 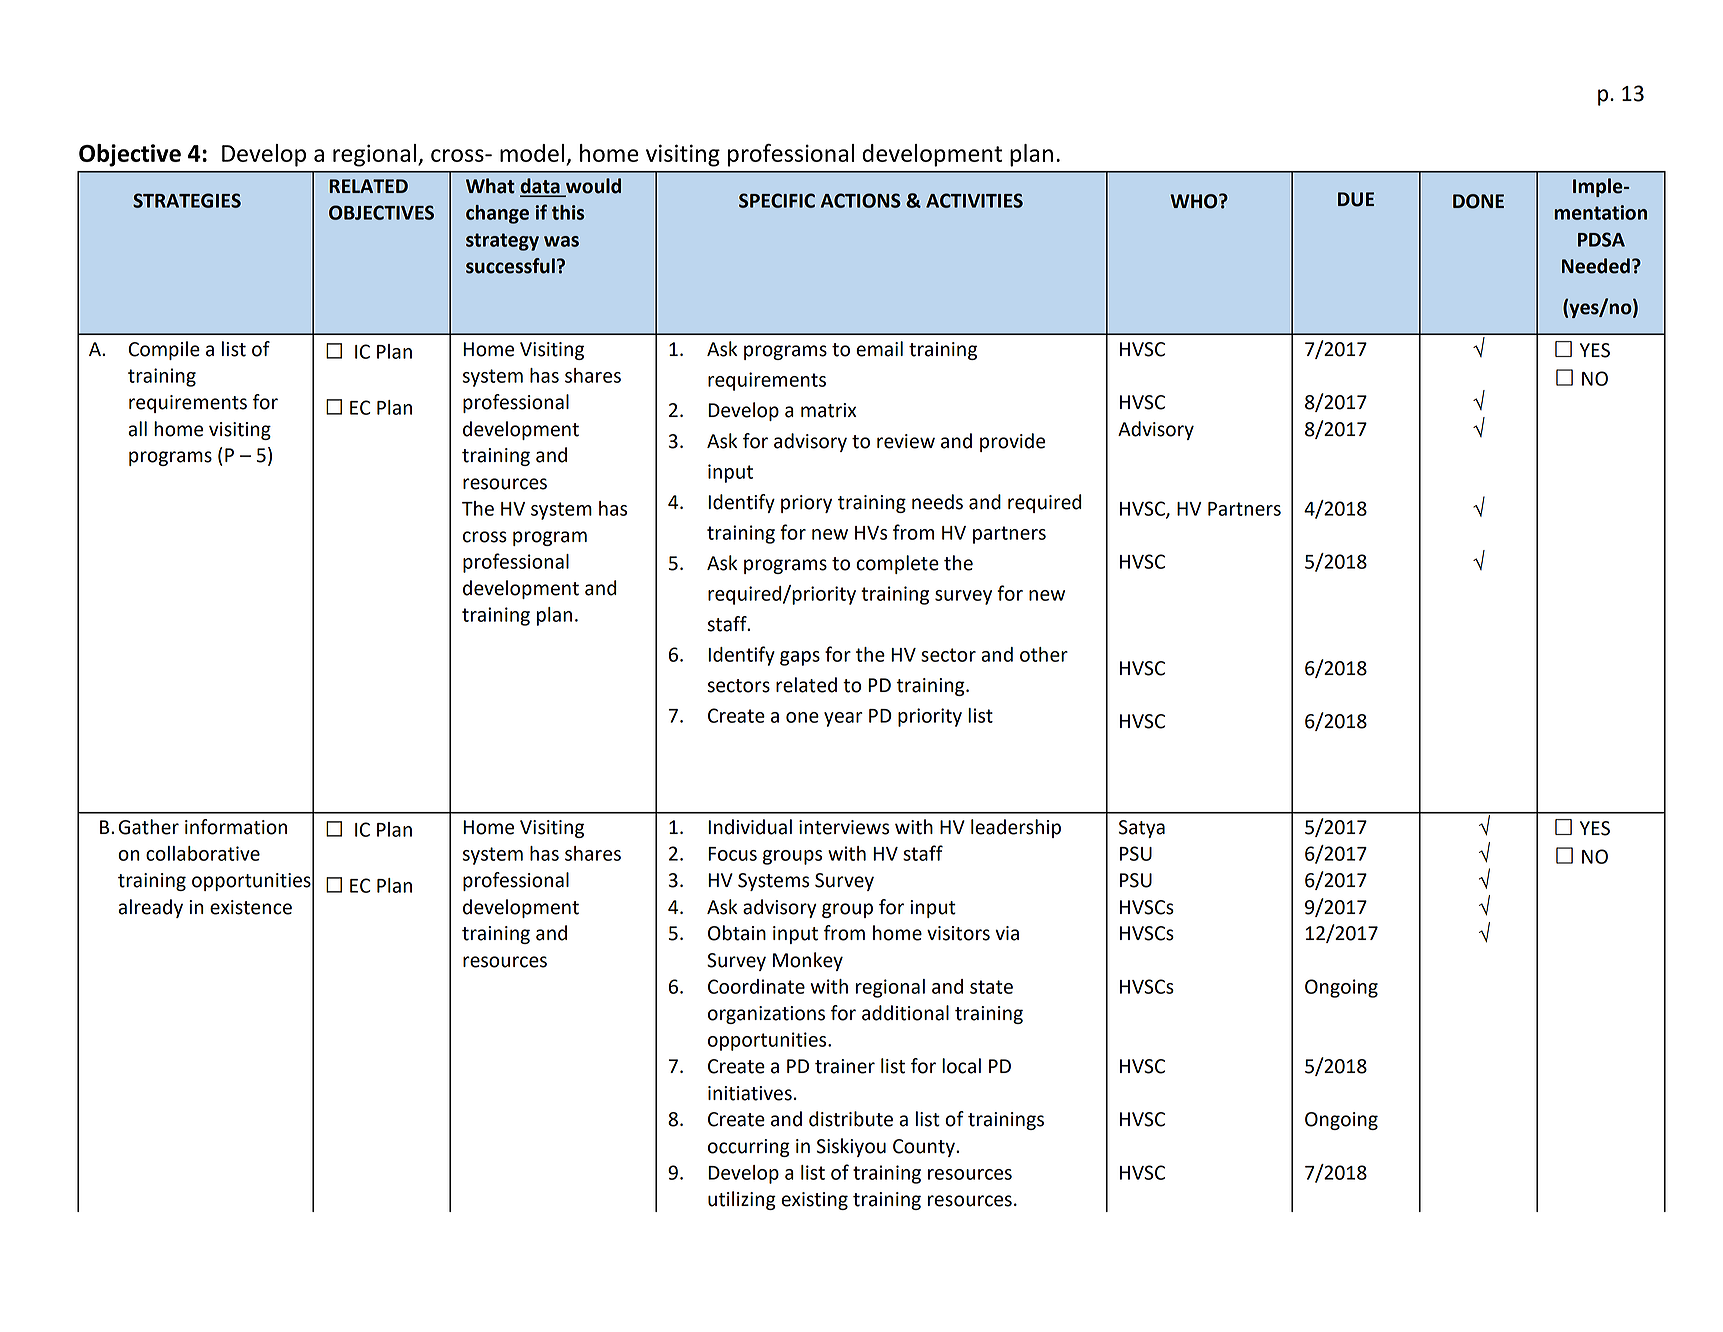 I want to click on provide, so click(x=1012, y=442).
